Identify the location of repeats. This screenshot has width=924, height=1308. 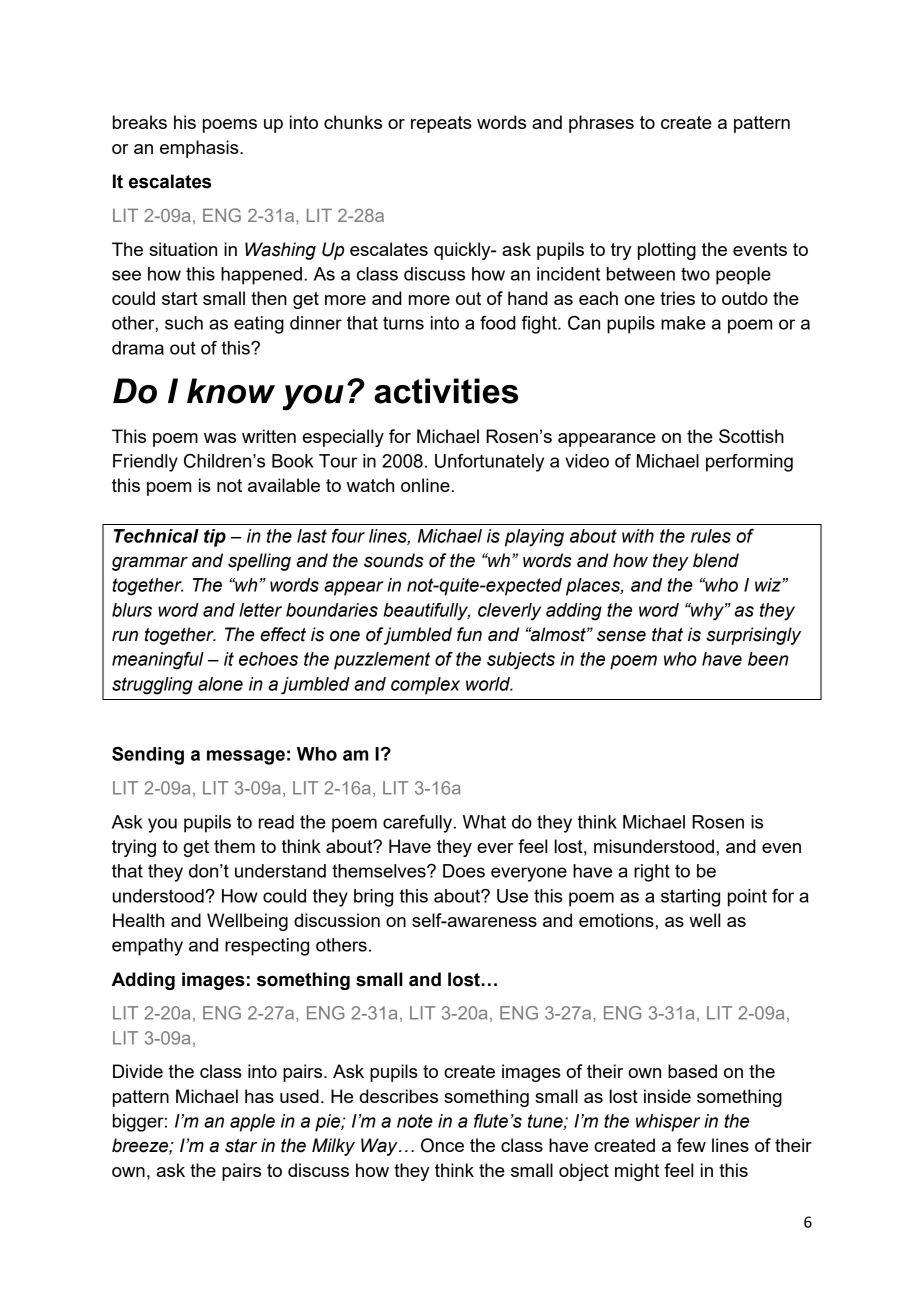
(441, 124).
